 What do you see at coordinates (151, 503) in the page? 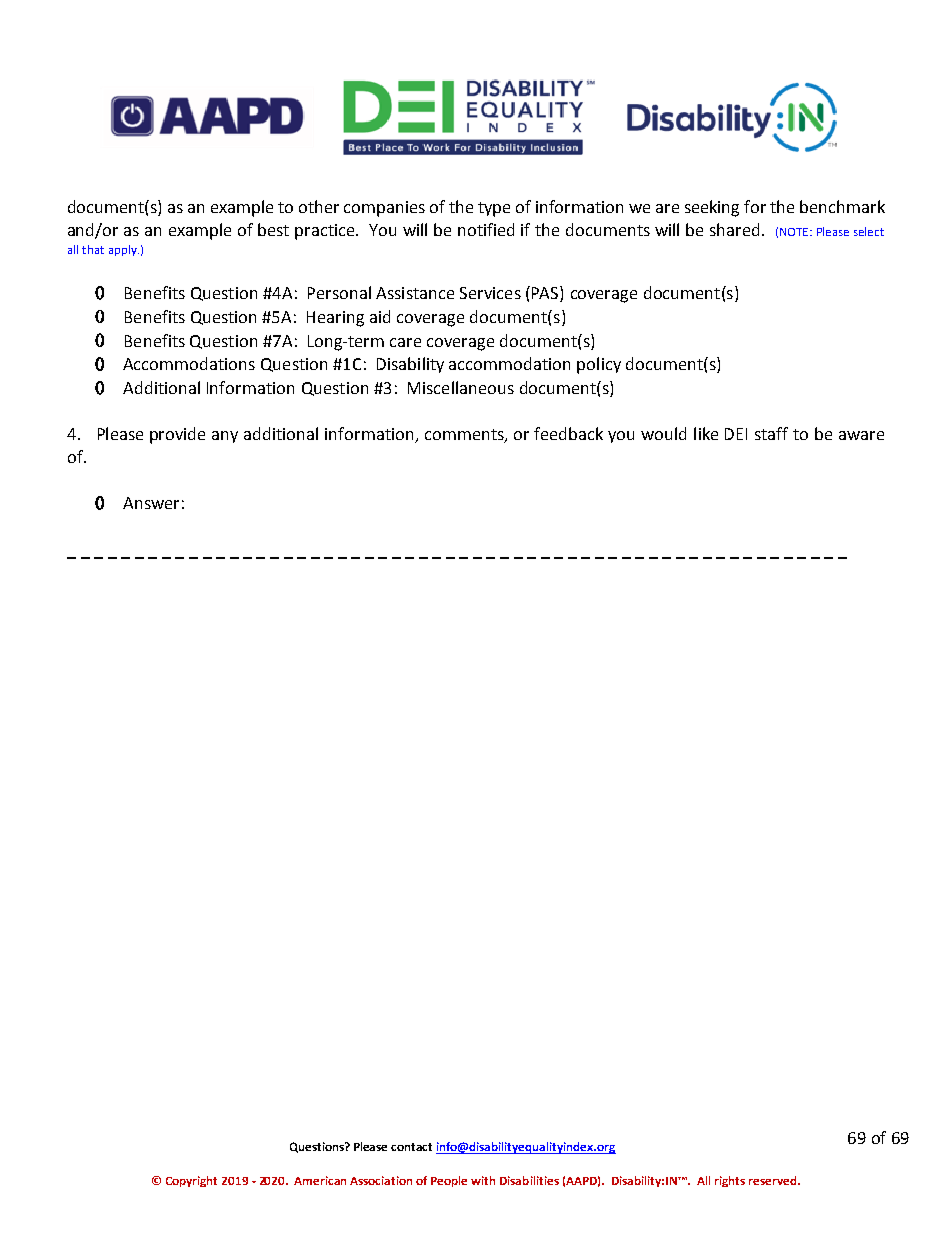
I see `Answer` at bounding box center [151, 503].
